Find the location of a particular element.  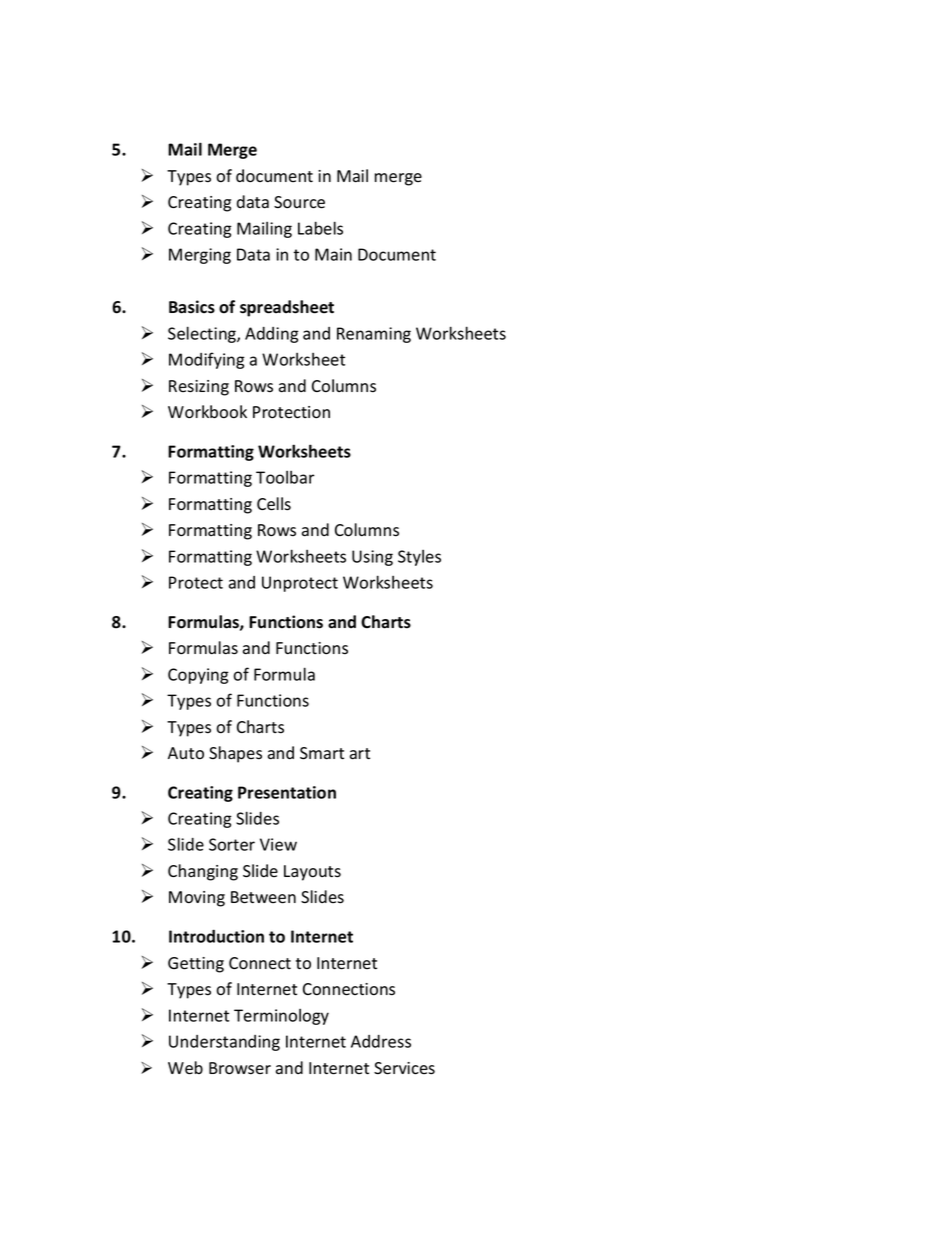

Address is located at coordinates (381, 1041).
